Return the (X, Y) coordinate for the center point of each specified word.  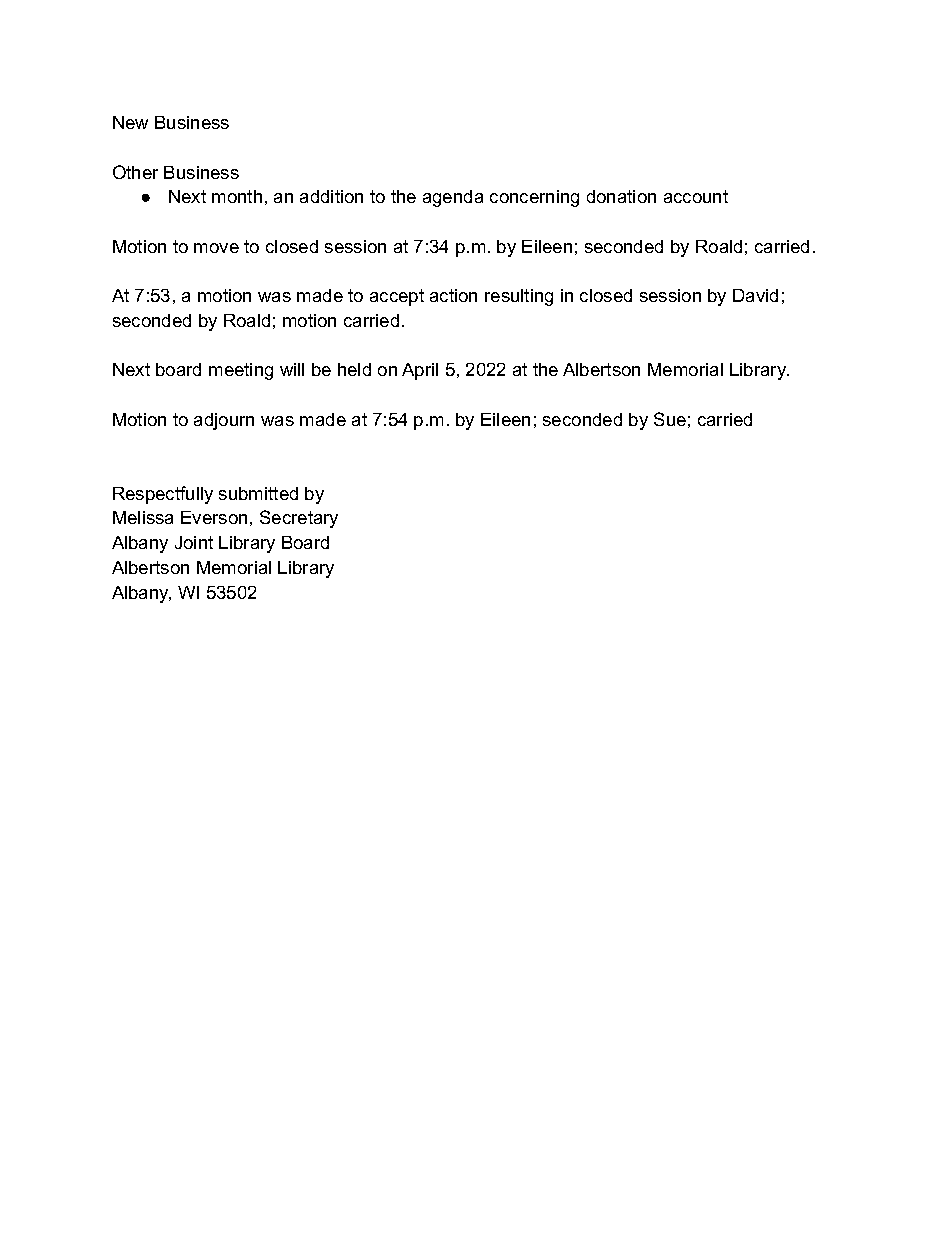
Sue (670, 419)
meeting (241, 371)
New (130, 122)
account (696, 196)
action (453, 295)
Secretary (299, 519)
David (755, 295)
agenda (453, 198)
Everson (214, 517)
